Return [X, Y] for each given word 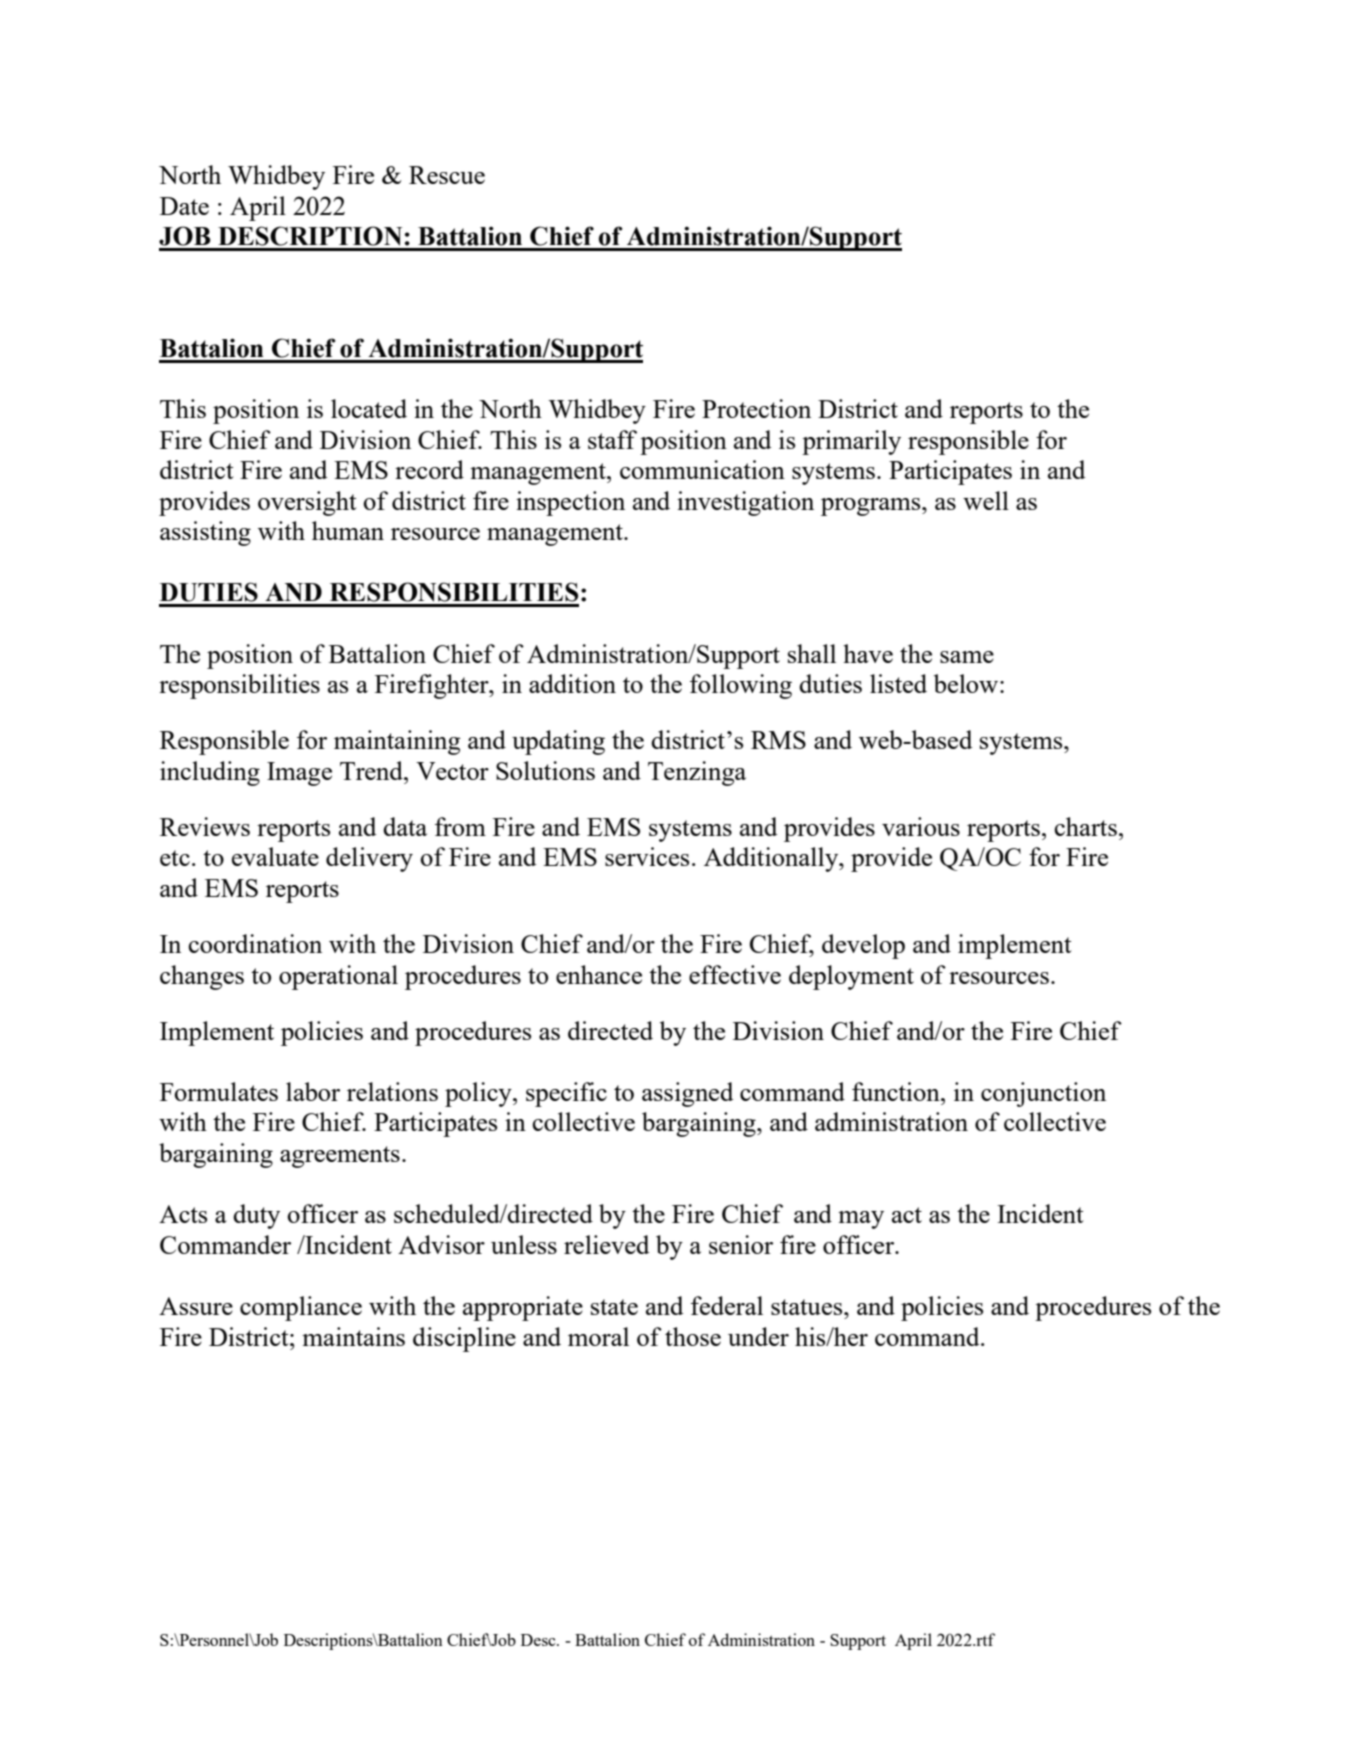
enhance [599, 974]
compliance [301, 1308]
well [986, 500]
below [967, 683]
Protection [756, 408]
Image [299, 774]
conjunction [1043, 1094]
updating [558, 742]
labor [313, 1091]
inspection [570, 503]
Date [184, 206]
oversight [307, 503]
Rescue [447, 175]
